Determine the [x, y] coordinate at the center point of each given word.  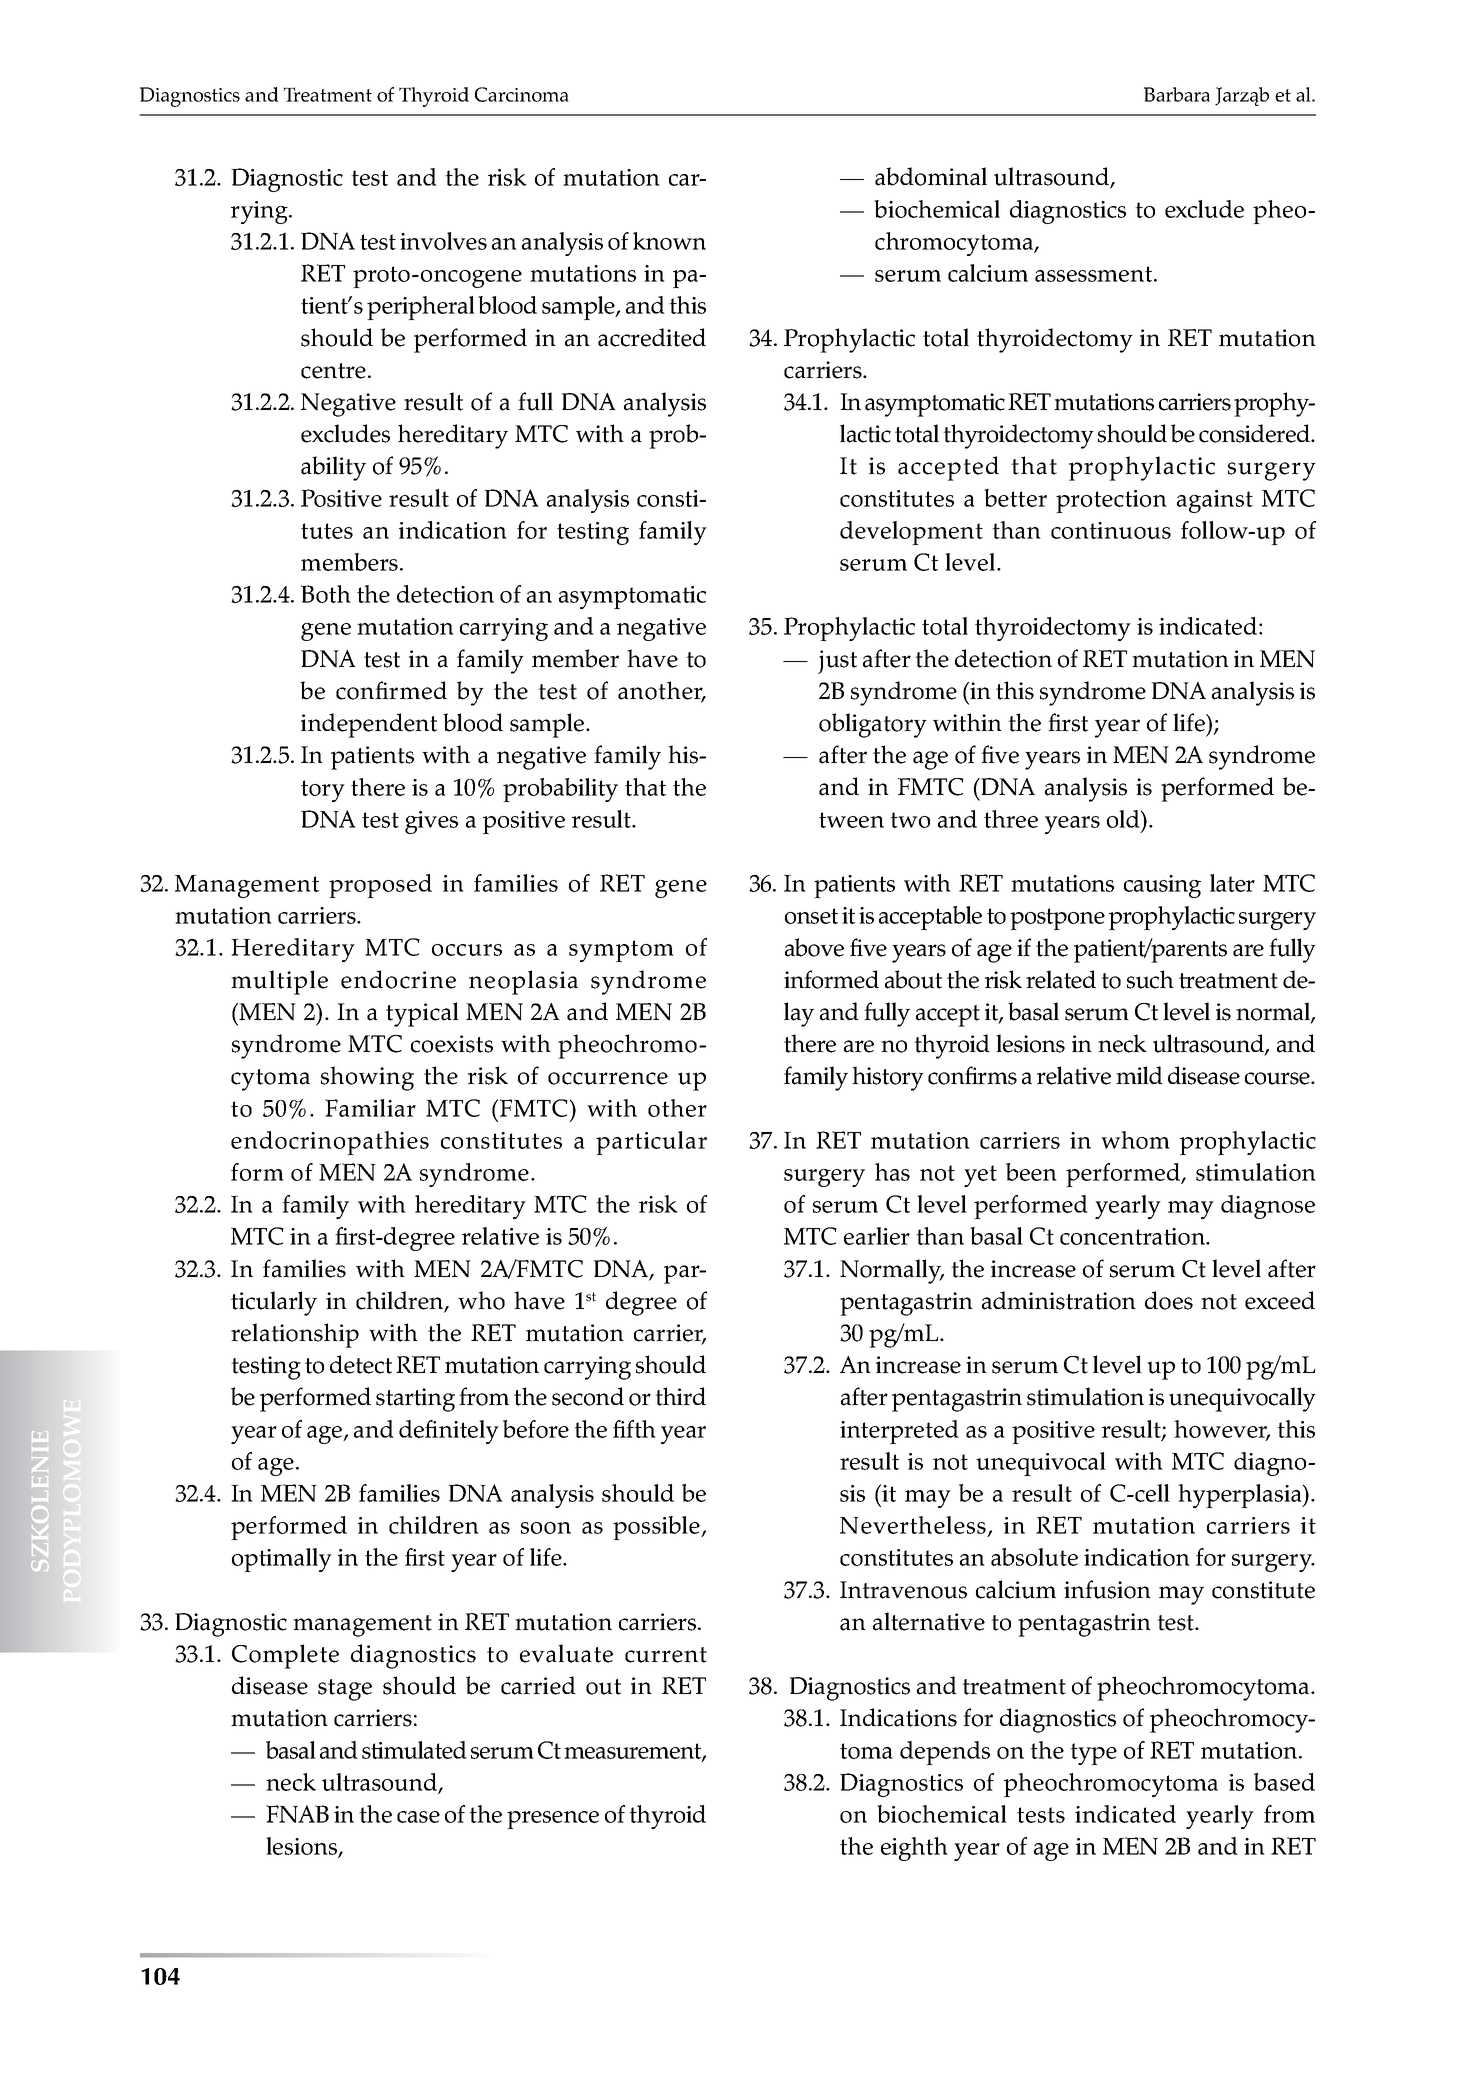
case [418, 1817]
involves [443, 241]
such [1150, 979]
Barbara [1177, 94]
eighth [914, 1849]
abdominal [931, 176]
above [814, 947]
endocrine [398, 979]
